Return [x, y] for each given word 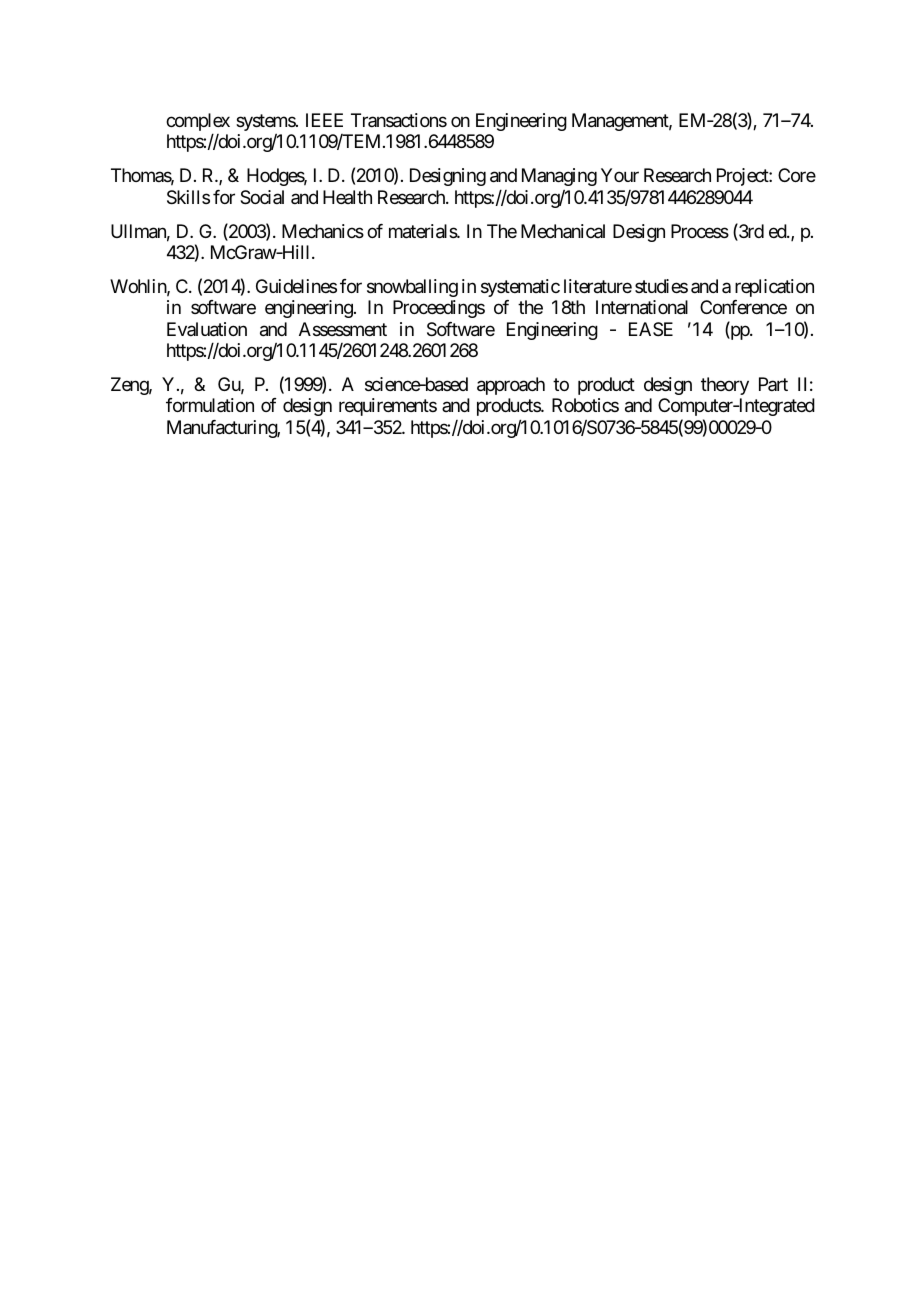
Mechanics [323, 231]
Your [620, 175]
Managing [559, 177]
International [642, 307]
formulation [210, 405]
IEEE [324, 120]
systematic [520, 288]
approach [511, 386]
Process [700, 231]
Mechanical [563, 231]
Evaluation [207, 329]
